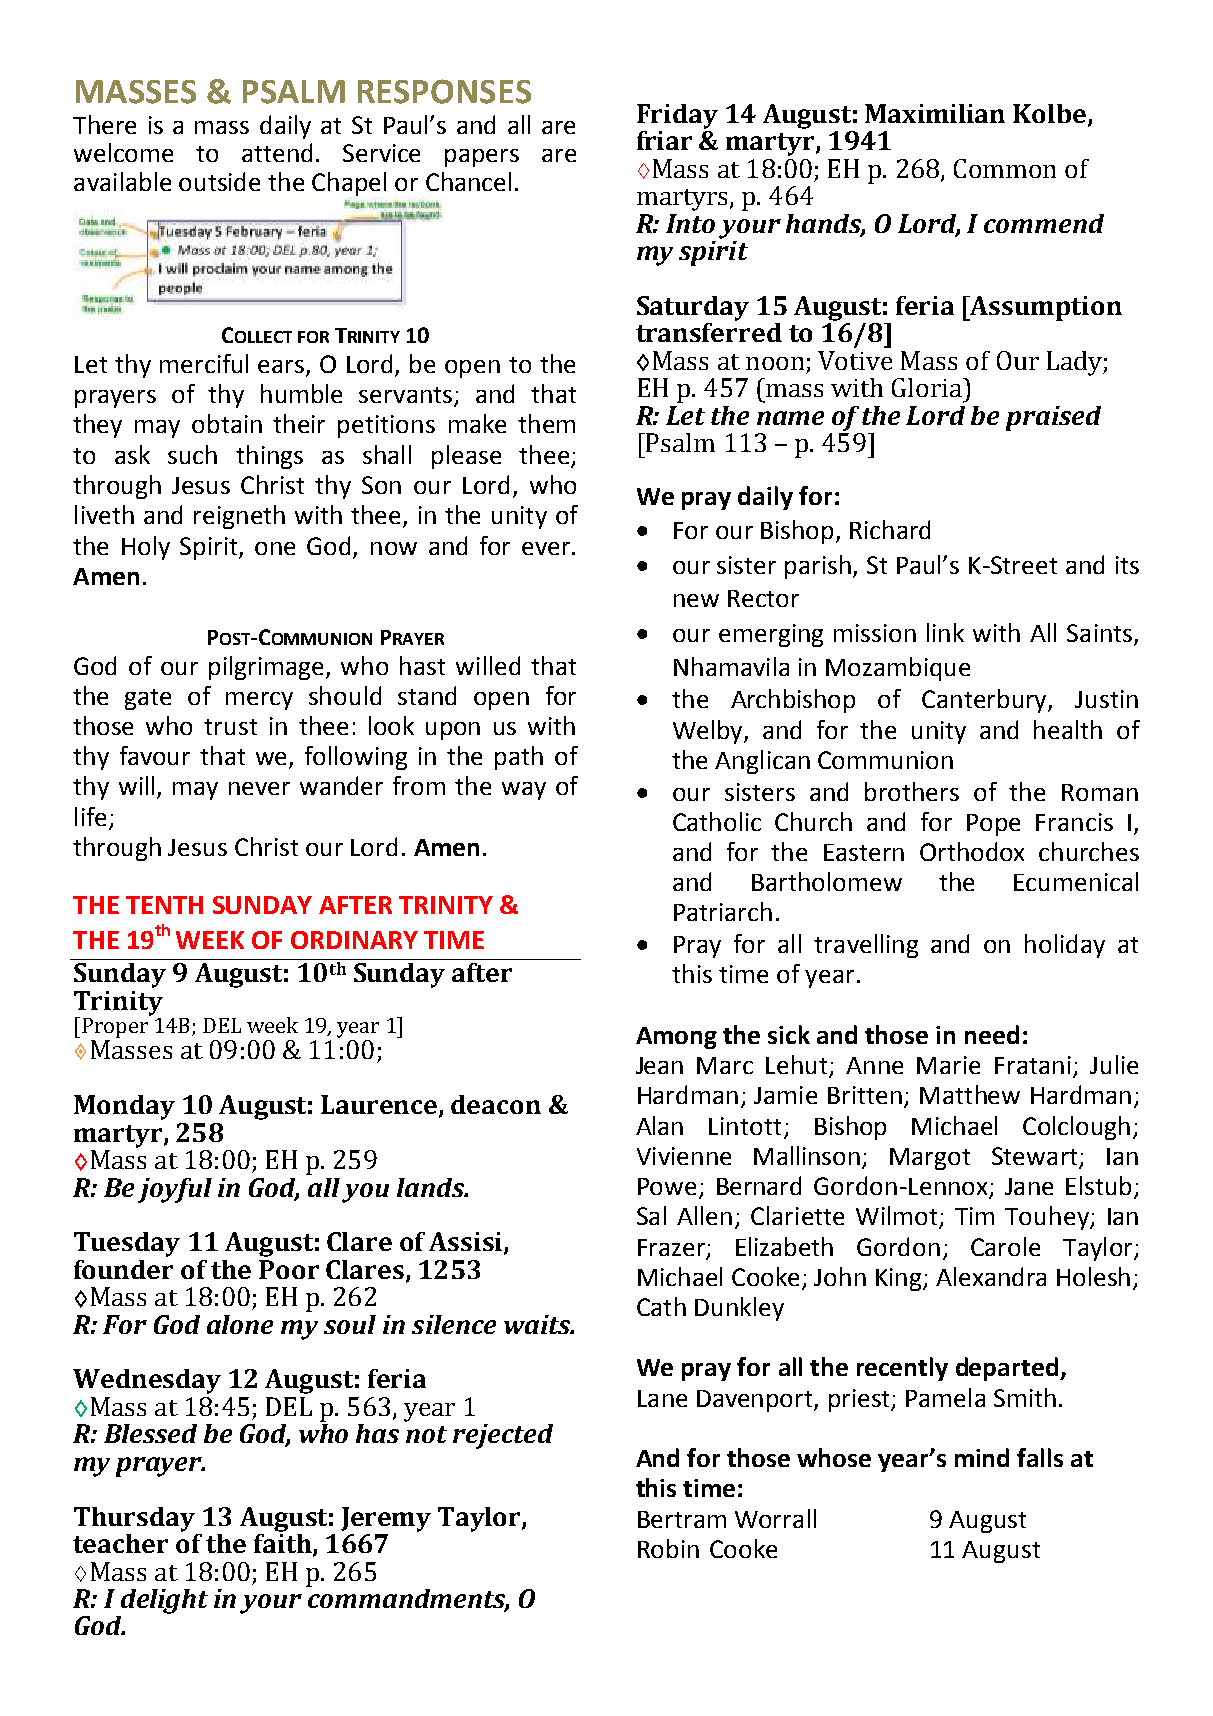  What do you see at coordinates (284, 1543) in the screenshot?
I see `faith` at bounding box center [284, 1543].
